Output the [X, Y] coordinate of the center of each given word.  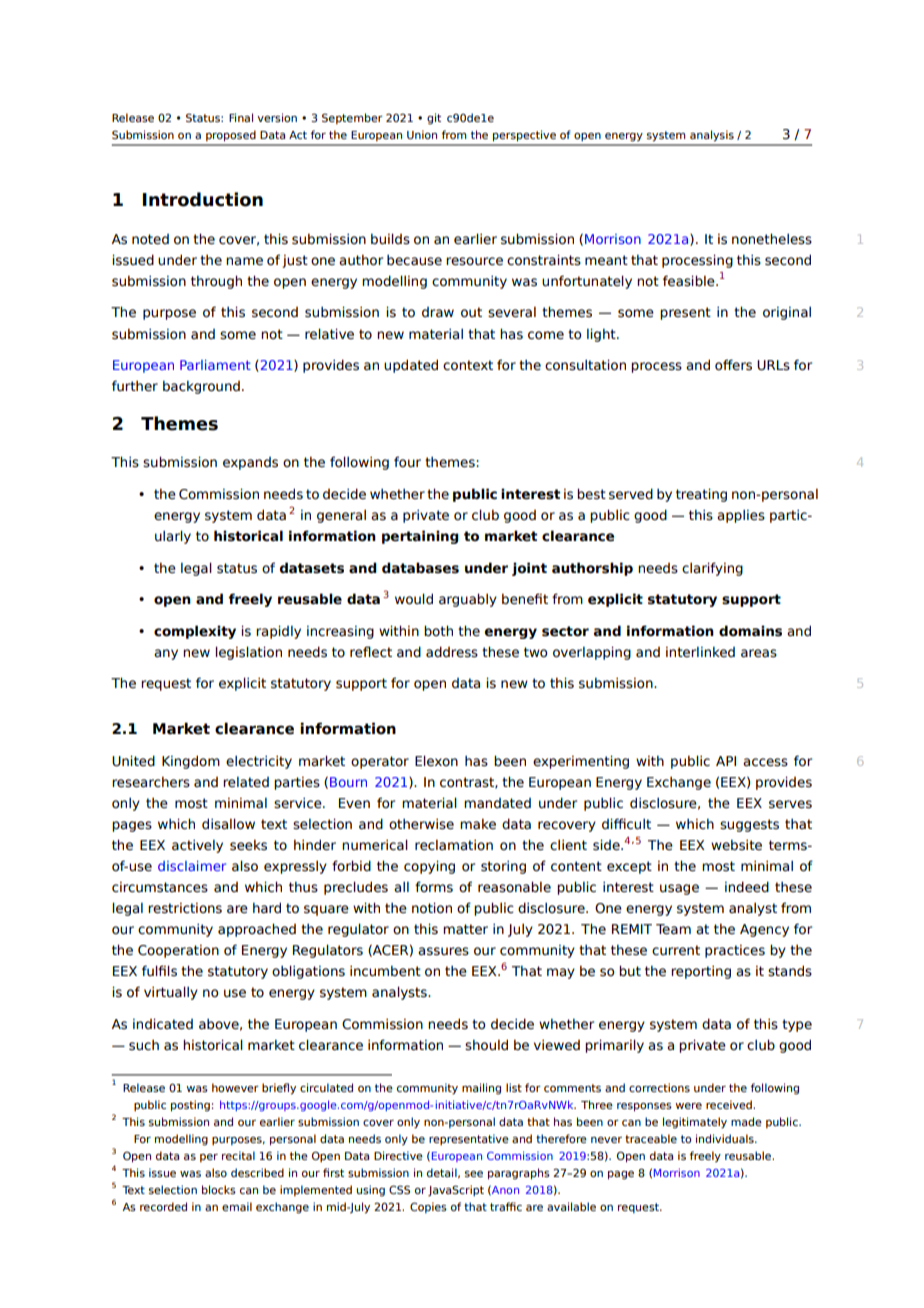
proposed [231, 136]
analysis [712, 136]
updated [411, 366]
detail [443, 1173]
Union [422, 134]
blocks [219, 1189]
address [452, 652]
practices [735, 951]
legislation [248, 653]
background [201, 387]
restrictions [185, 908]
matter [465, 929]
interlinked [700, 652]
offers [733, 365]
